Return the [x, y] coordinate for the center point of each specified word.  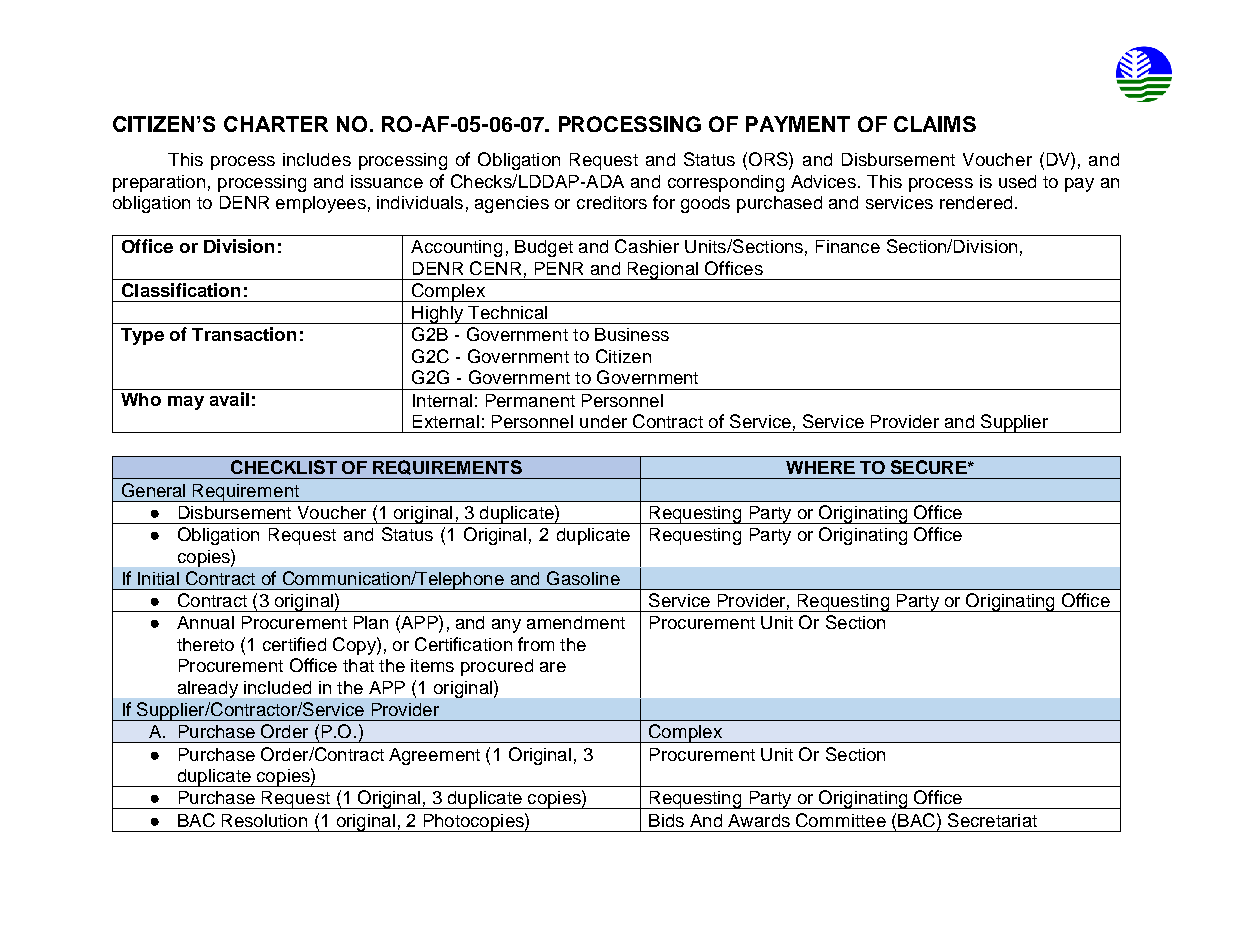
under [603, 421]
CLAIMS [935, 124]
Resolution [264, 820]
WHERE [820, 467]
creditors [612, 202]
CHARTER [276, 124]
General [153, 490]
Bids [666, 820]
